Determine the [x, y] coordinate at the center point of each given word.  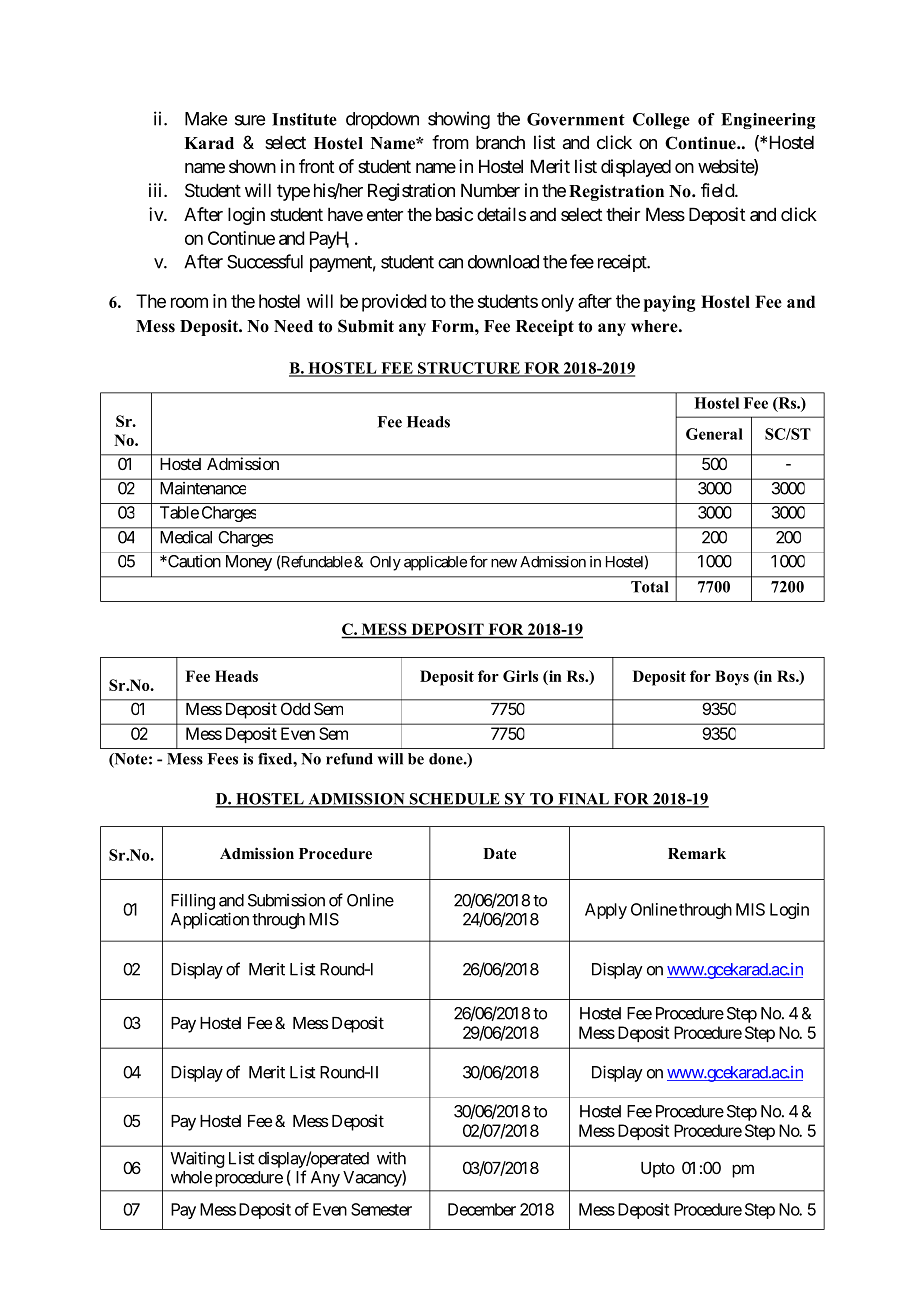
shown [252, 166]
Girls [520, 676]
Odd [295, 709]
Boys [732, 678]
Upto [658, 1170]
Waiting [198, 1159]
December [482, 1209]
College [661, 121]
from [450, 142]
